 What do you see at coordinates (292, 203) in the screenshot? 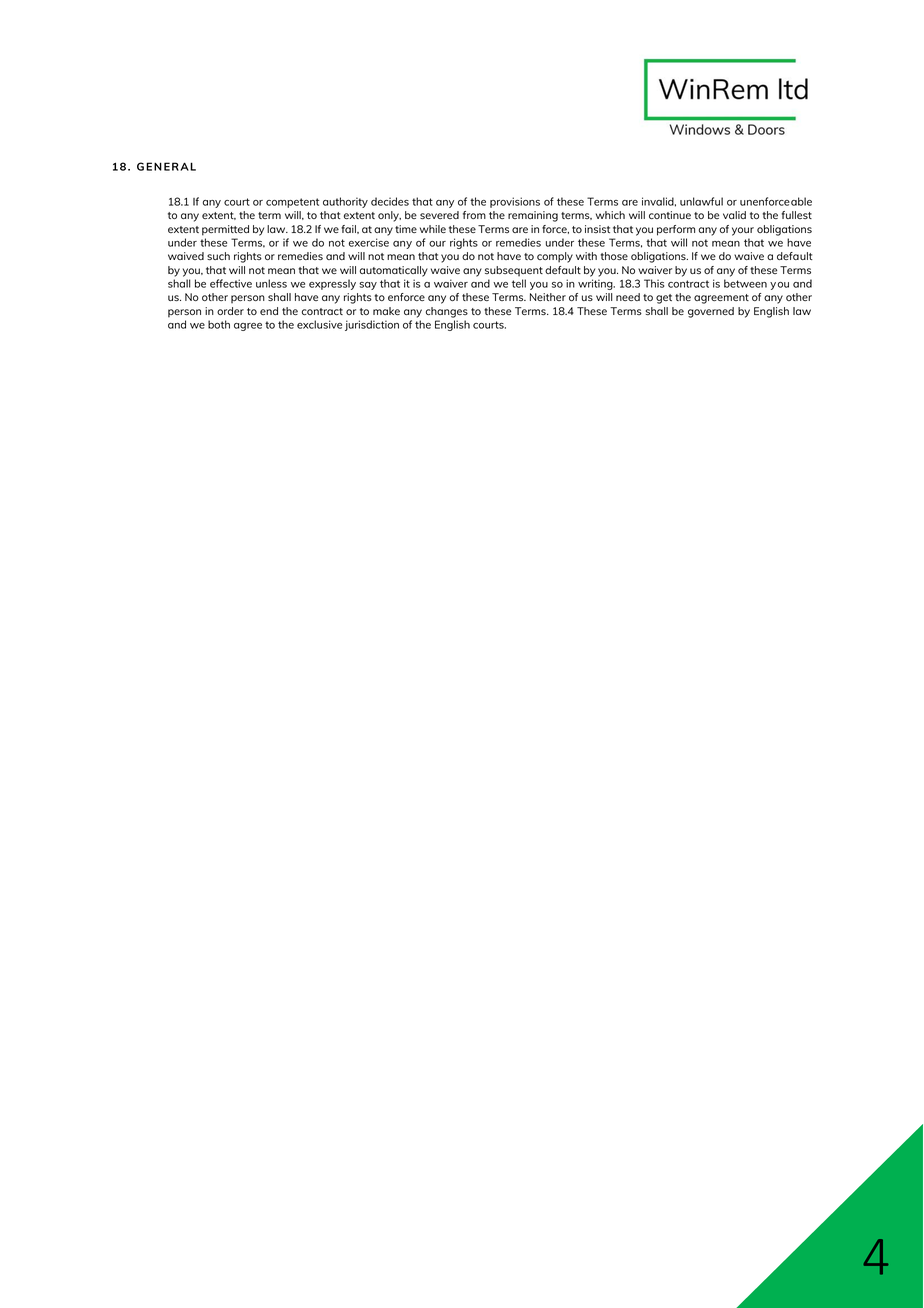
I see `competent` at bounding box center [292, 203].
